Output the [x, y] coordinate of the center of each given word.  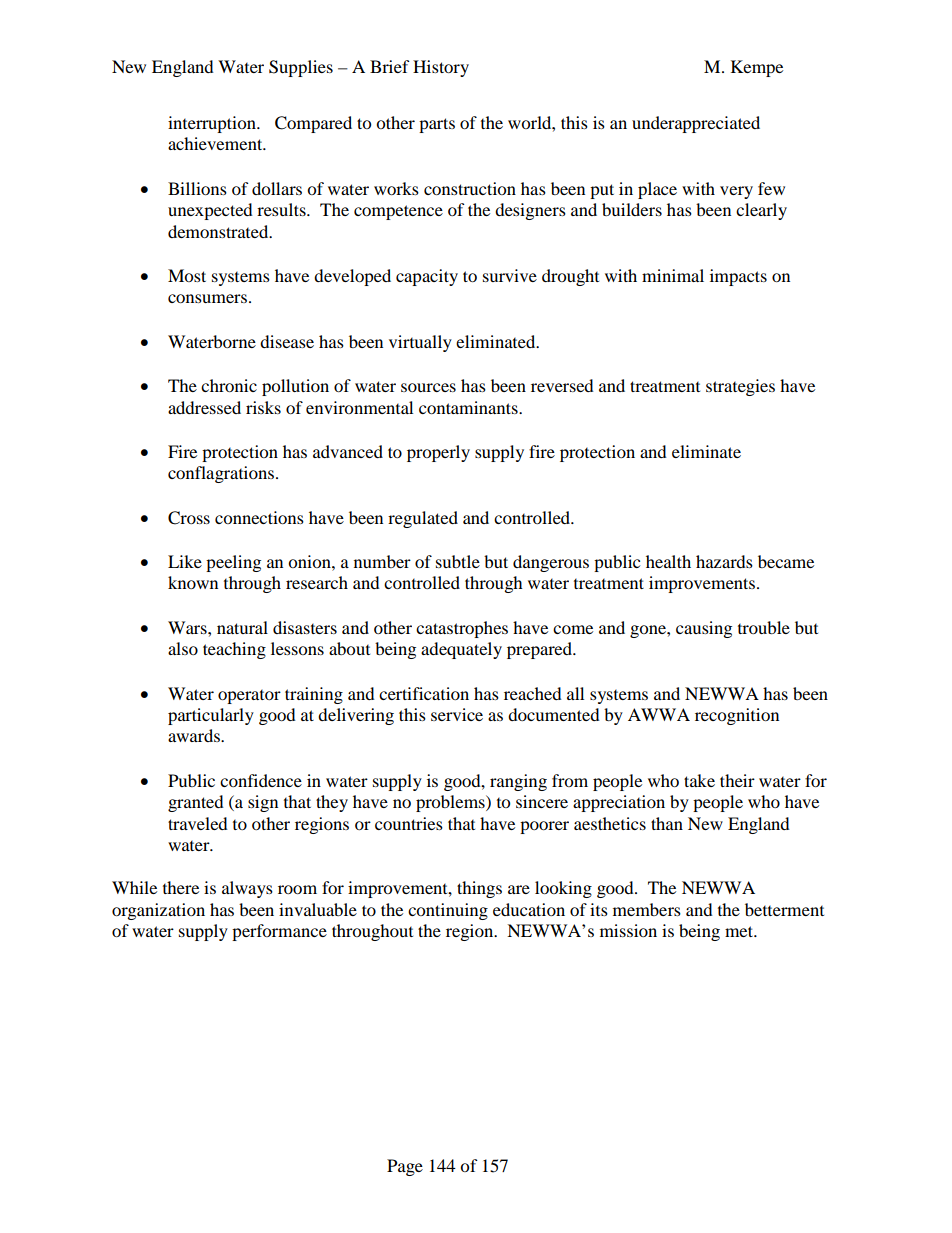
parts [437, 125]
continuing [448, 911]
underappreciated [696, 124]
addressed [204, 407]
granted [196, 803]
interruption [213, 124]
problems [451, 803]
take [699, 780]
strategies [740, 387]
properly [438, 453]
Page [405, 1167]
